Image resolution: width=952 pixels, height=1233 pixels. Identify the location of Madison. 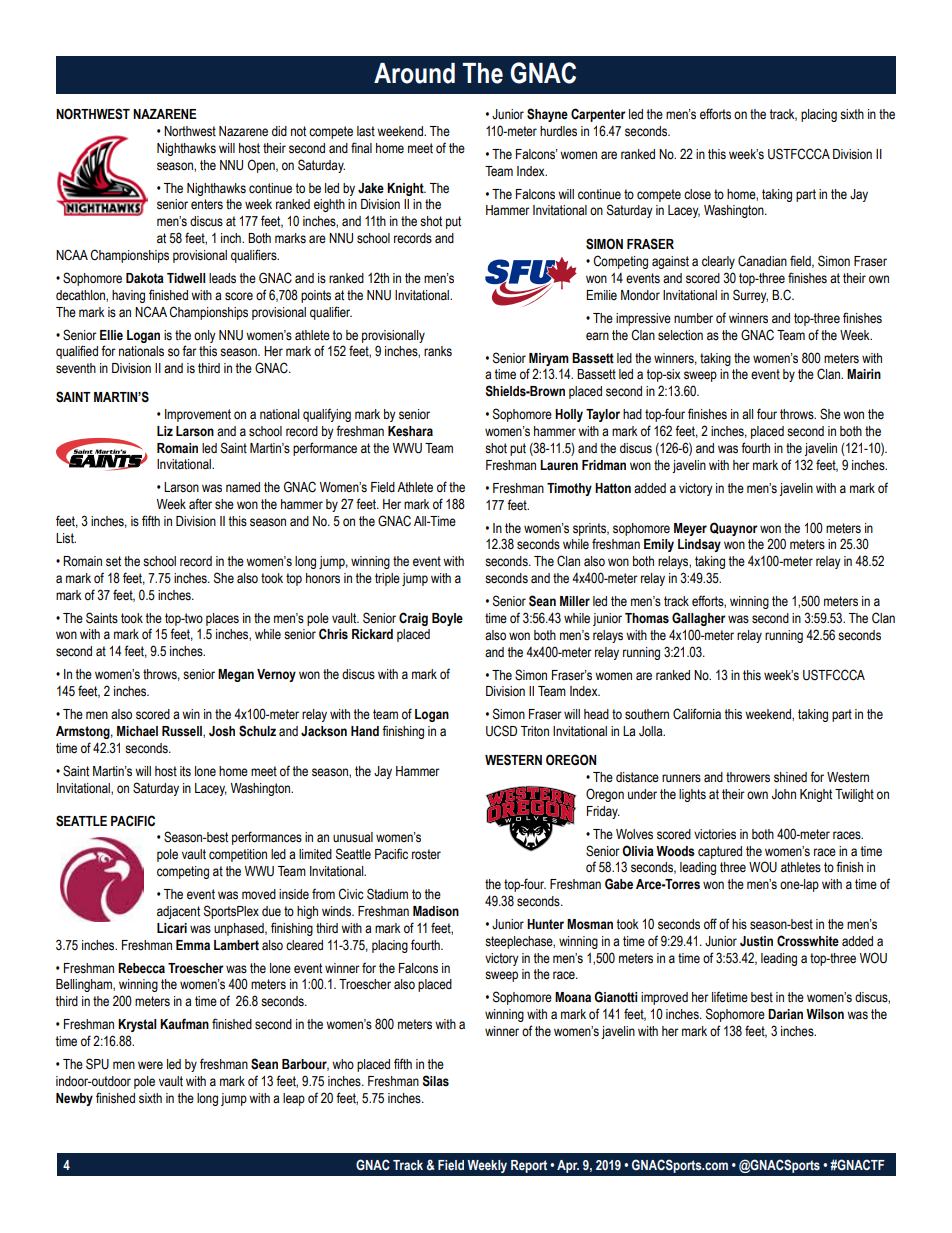
(436, 911).
